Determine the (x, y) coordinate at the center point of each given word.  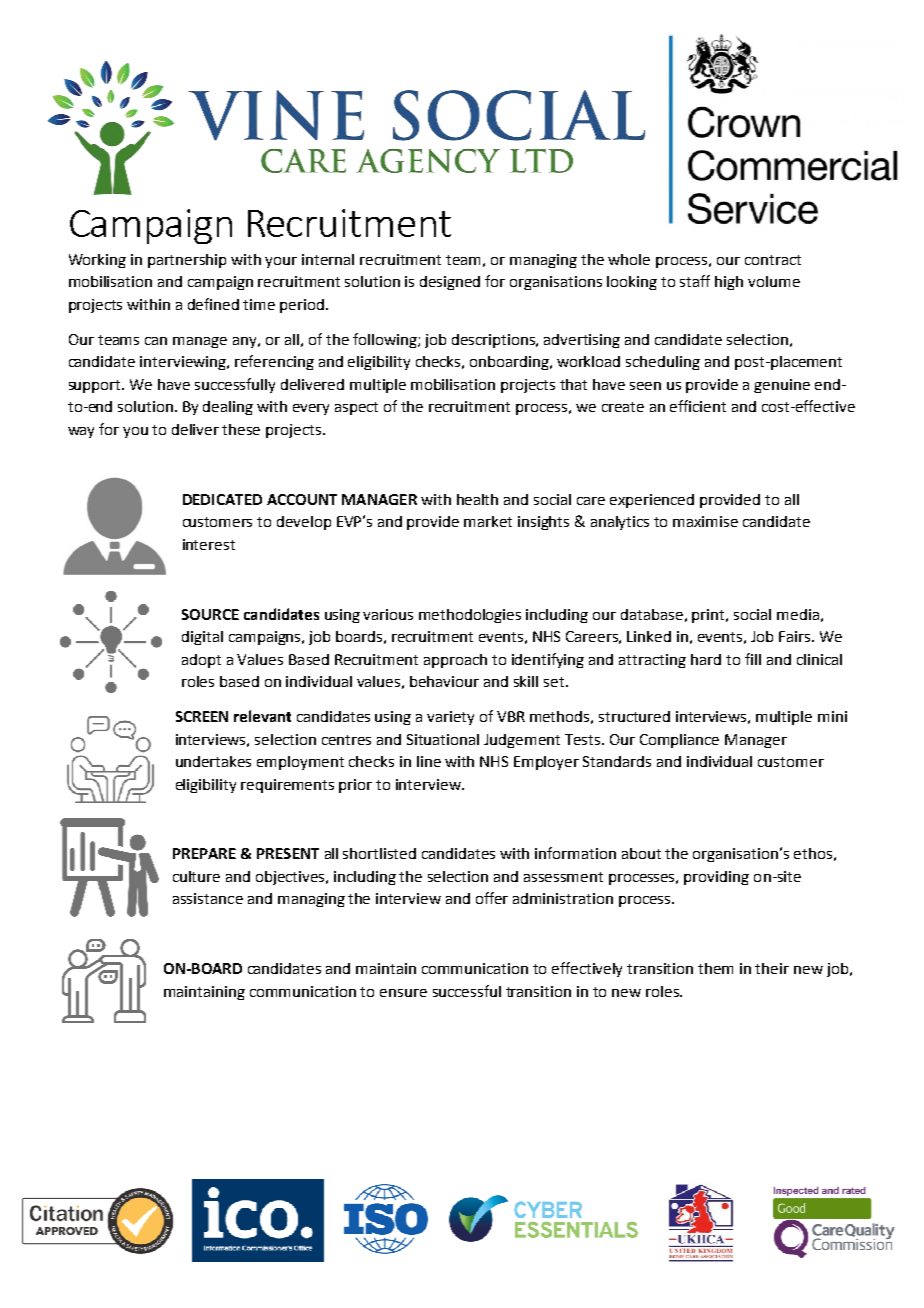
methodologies (470, 616)
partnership (187, 261)
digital (202, 638)
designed (450, 283)
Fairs (796, 636)
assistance (208, 898)
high (729, 283)
